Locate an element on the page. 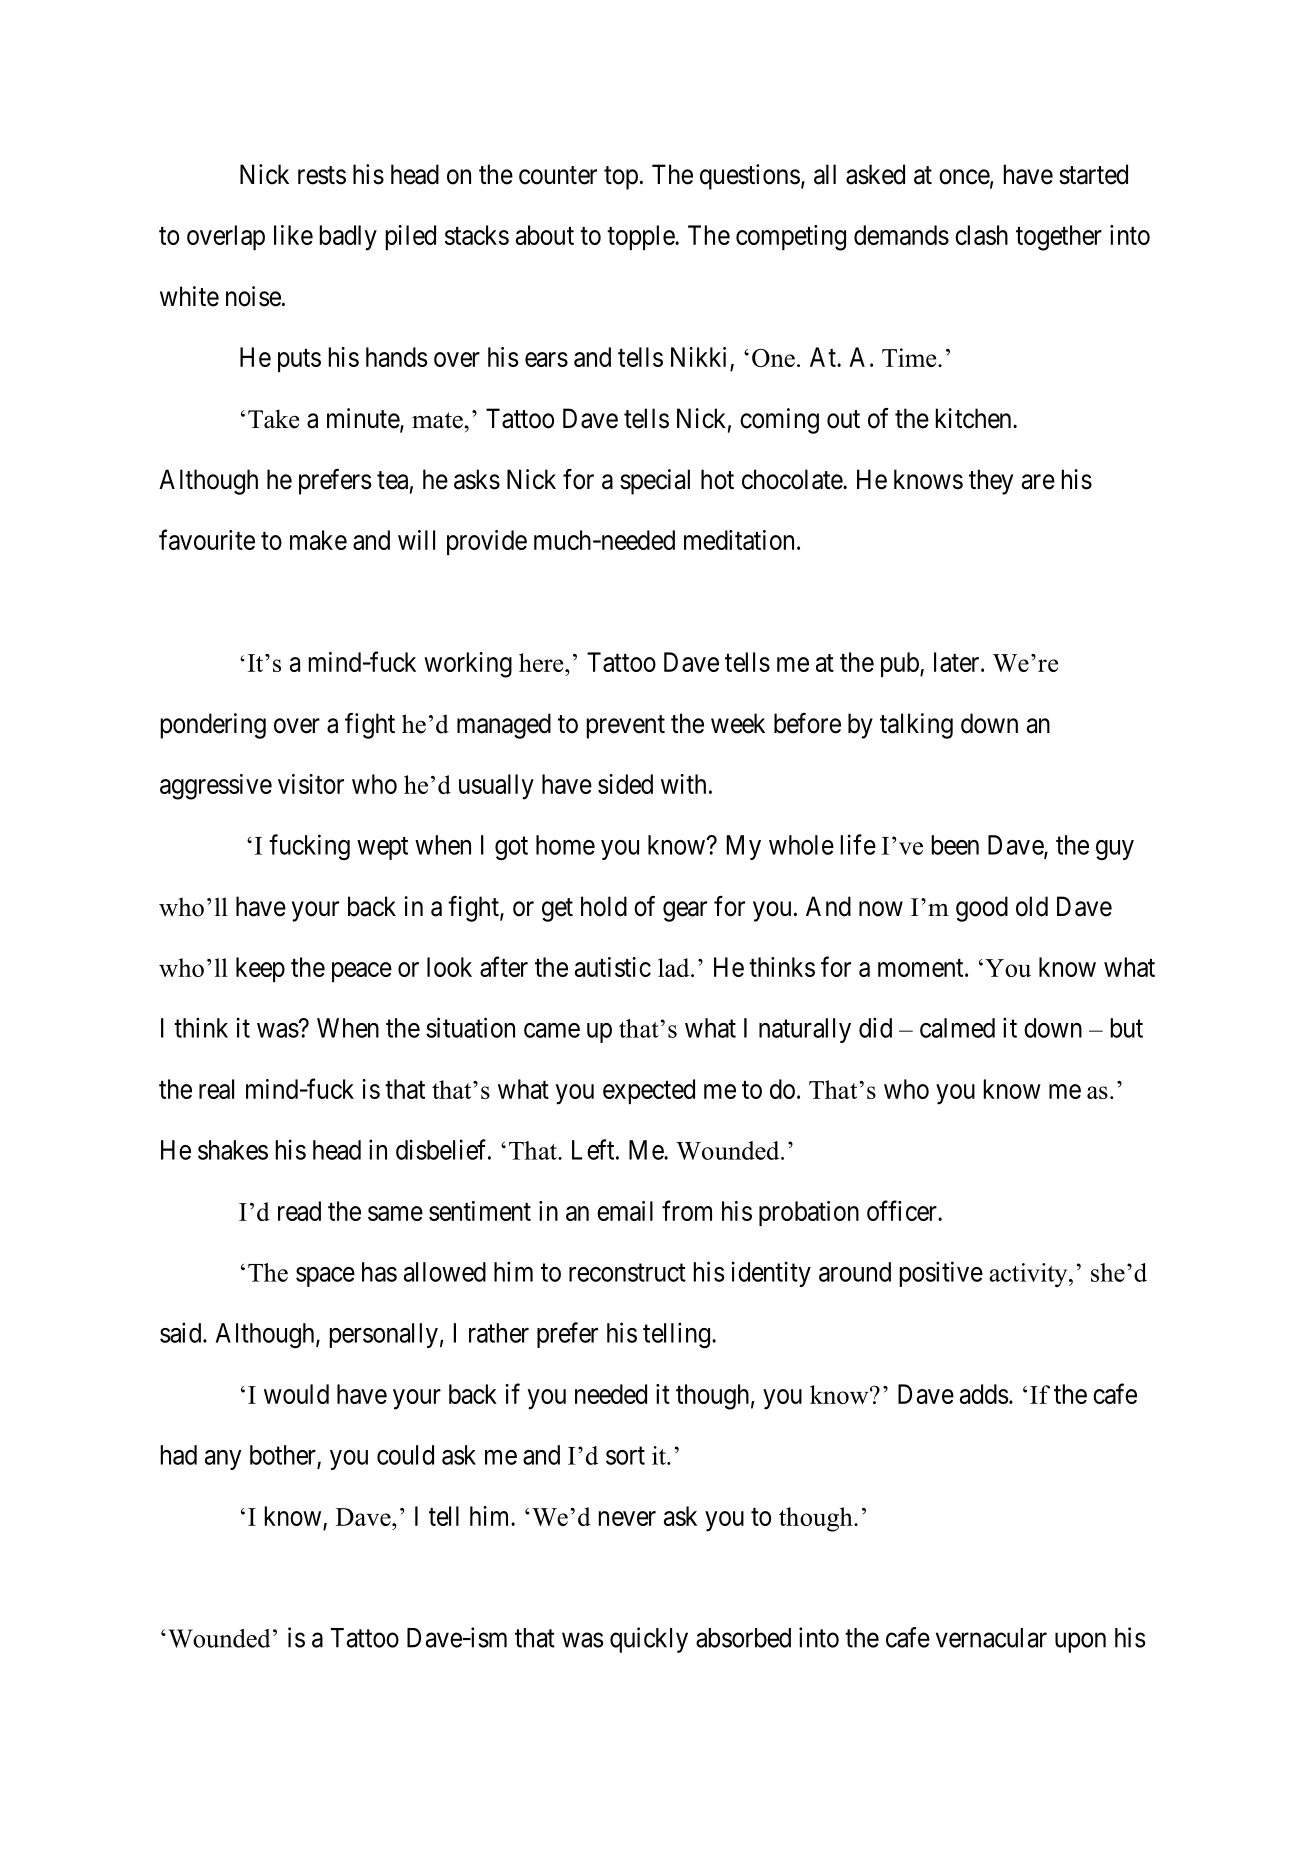 This page has height=1860, width=1314. like is located at coordinates (293, 235).
